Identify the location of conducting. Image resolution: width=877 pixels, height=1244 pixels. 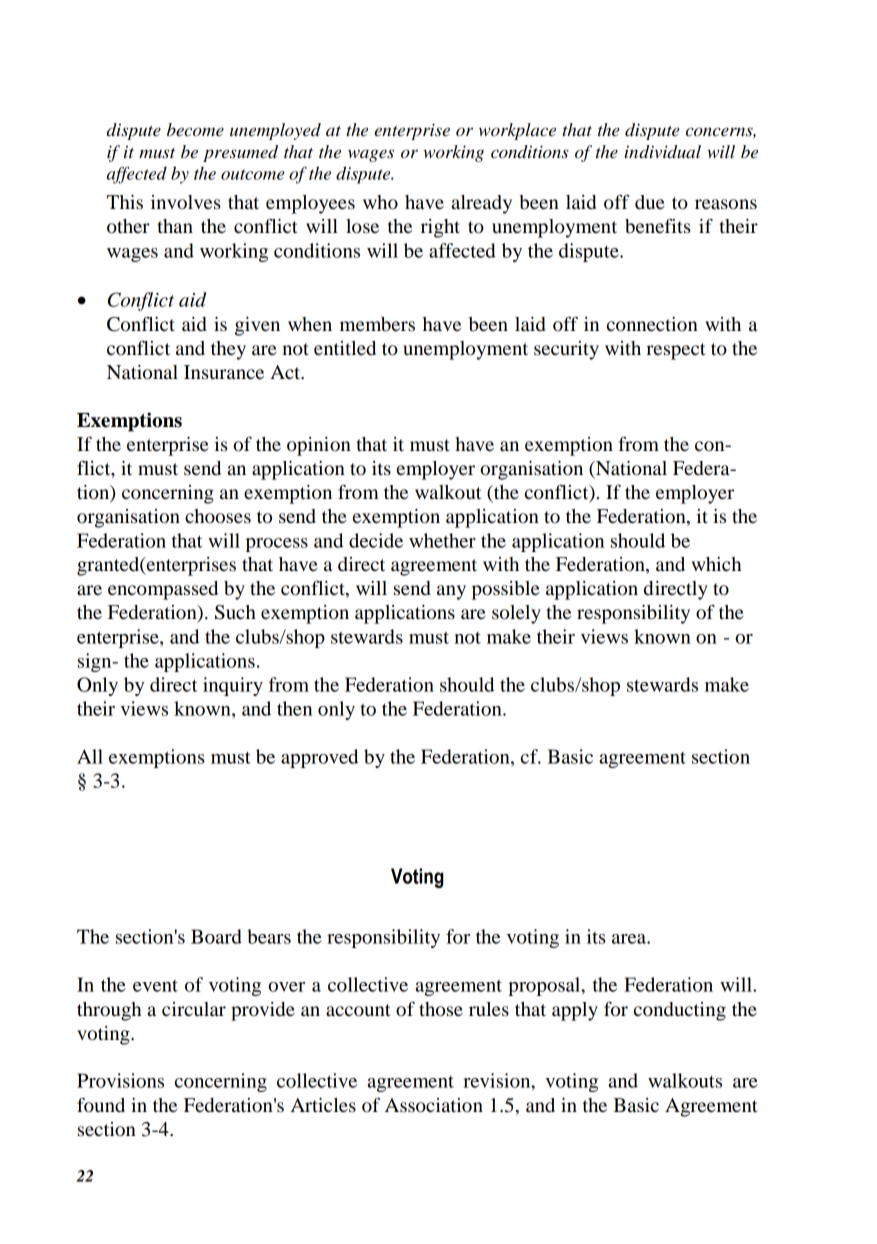
(680, 1011).
